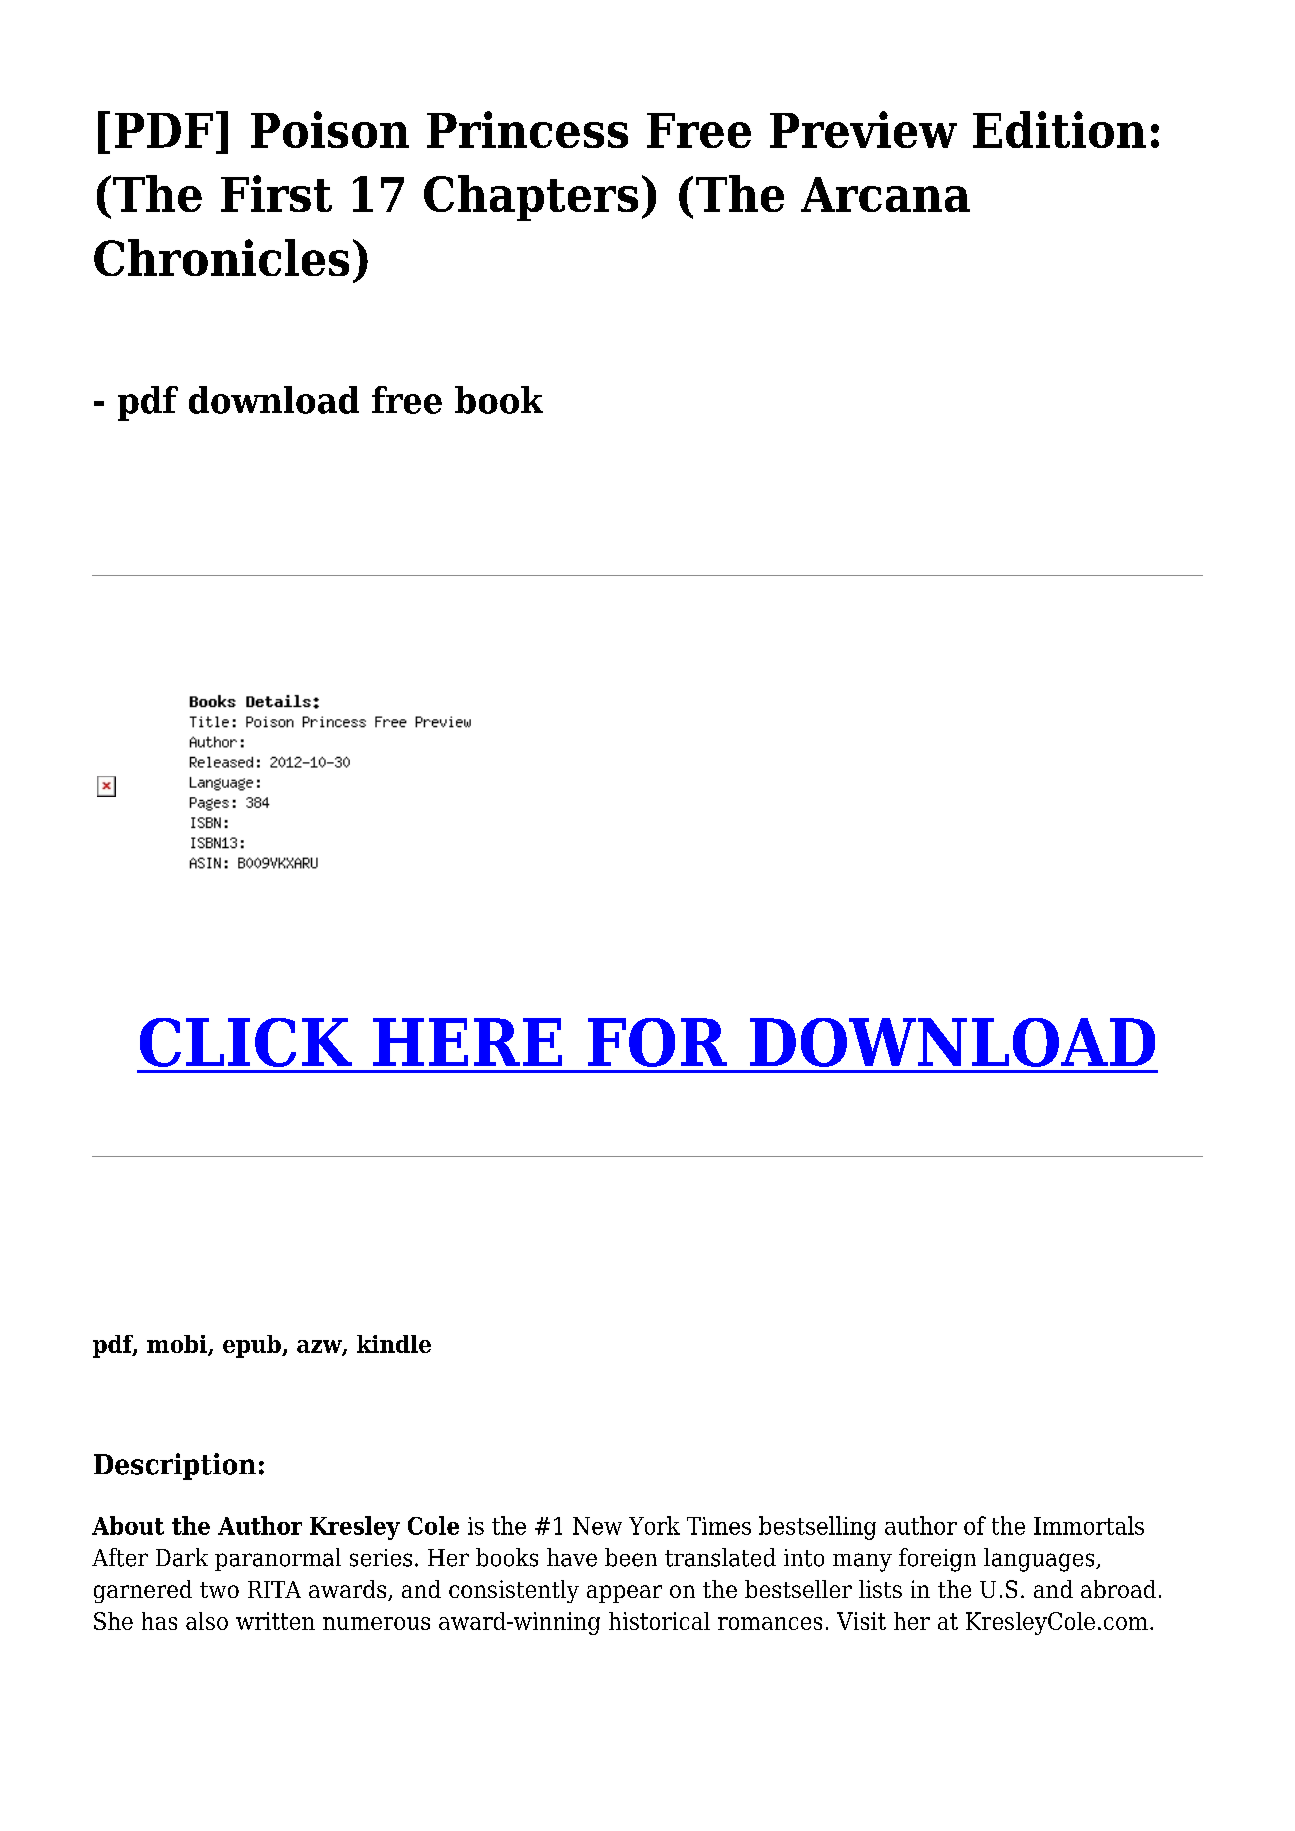 The width and height of the image is (1295, 1831). Describe the element at coordinates (1089, 1525) in the image. I see `Immortals` at that location.
